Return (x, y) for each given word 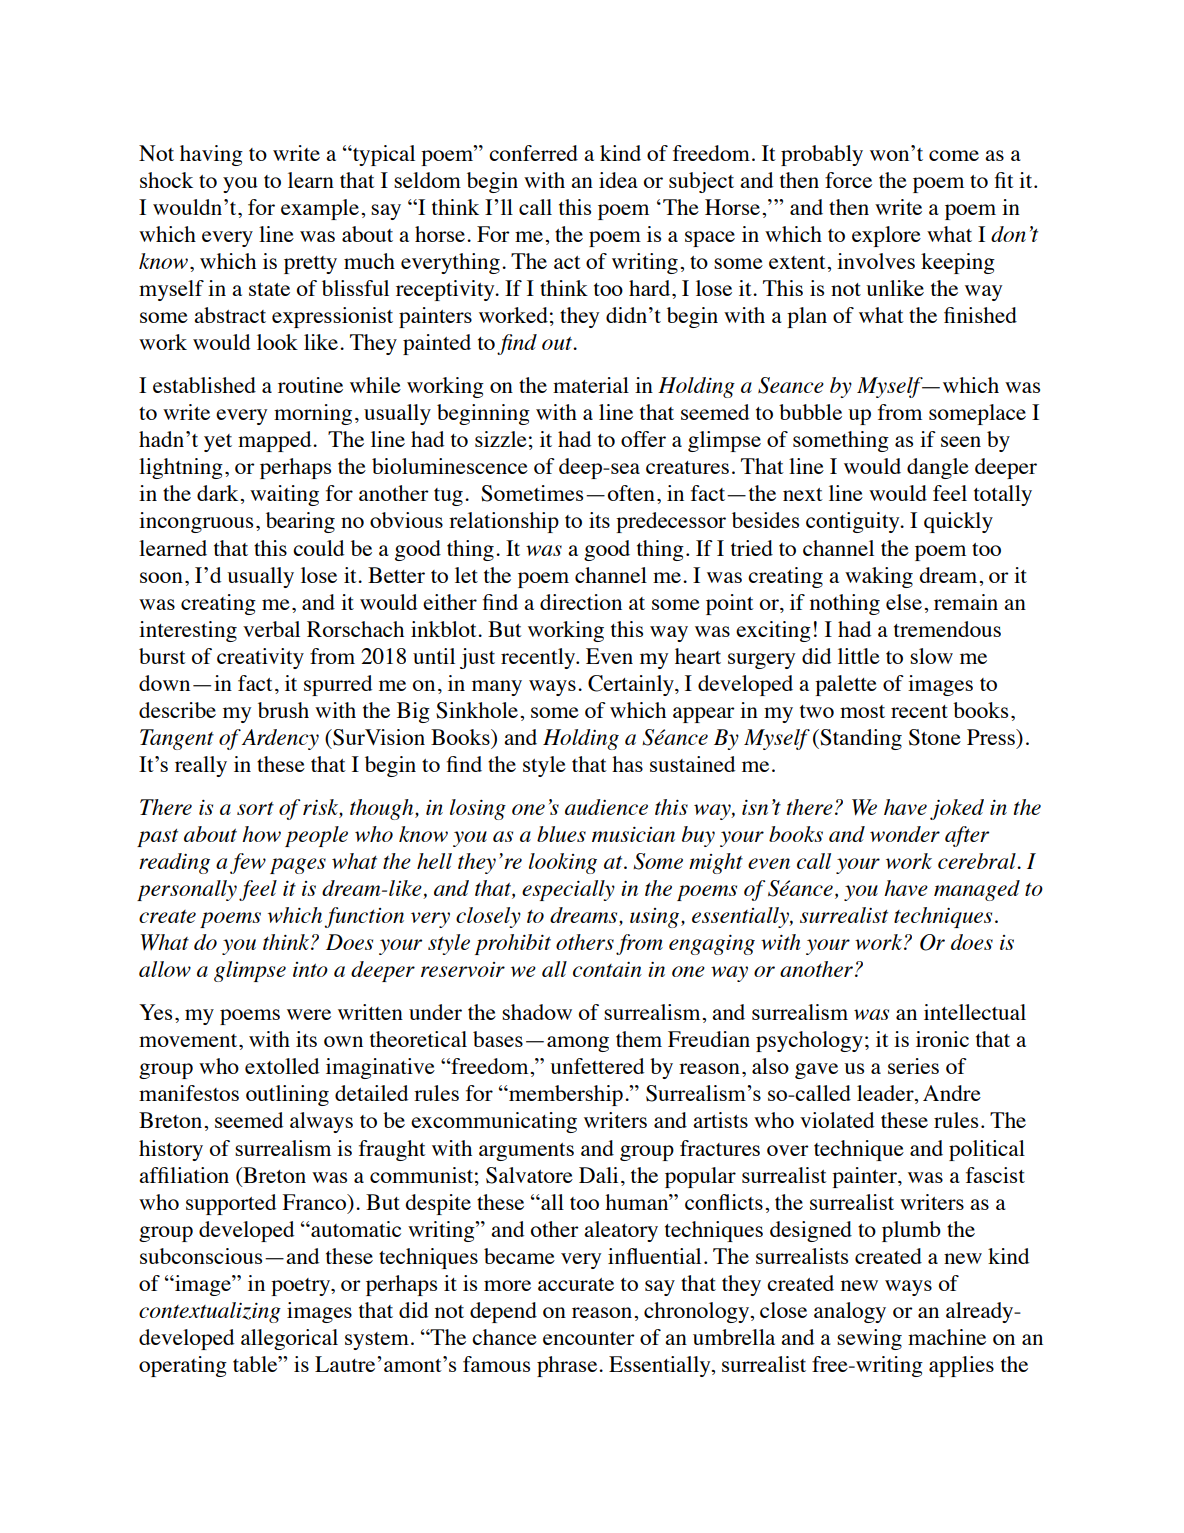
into (310, 969)
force (848, 180)
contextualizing (210, 1312)
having (211, 155)
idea (618, 180)
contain (607, 969)
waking (879, 577)
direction (581, 602)
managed (977, 890)
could (318, 548)
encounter (589, 1338)
